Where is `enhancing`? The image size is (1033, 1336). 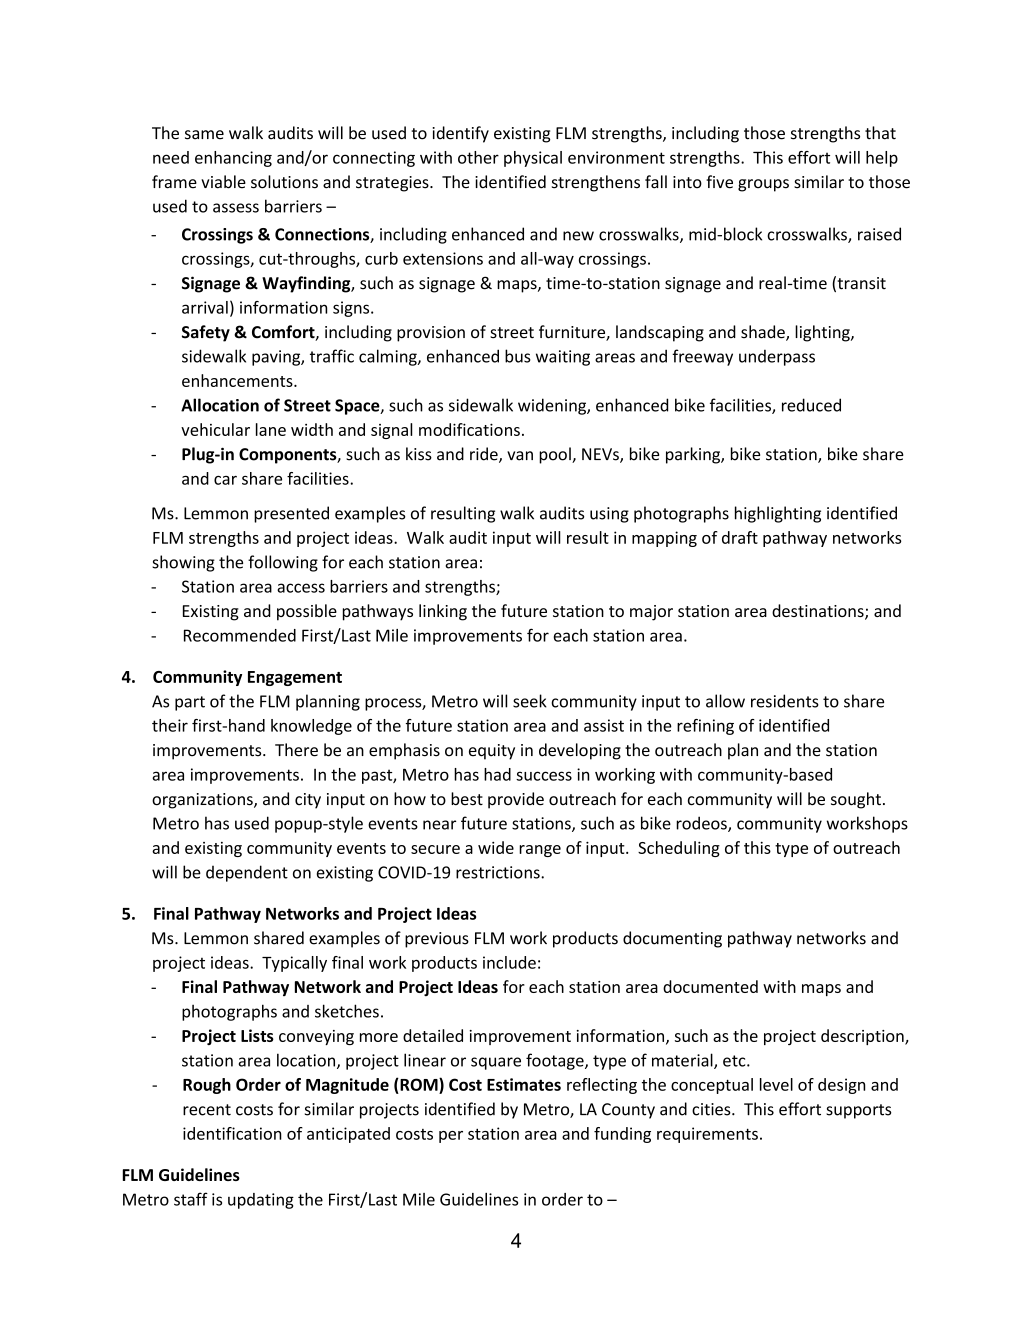 enhancing is located at coordinates (233, 159).
